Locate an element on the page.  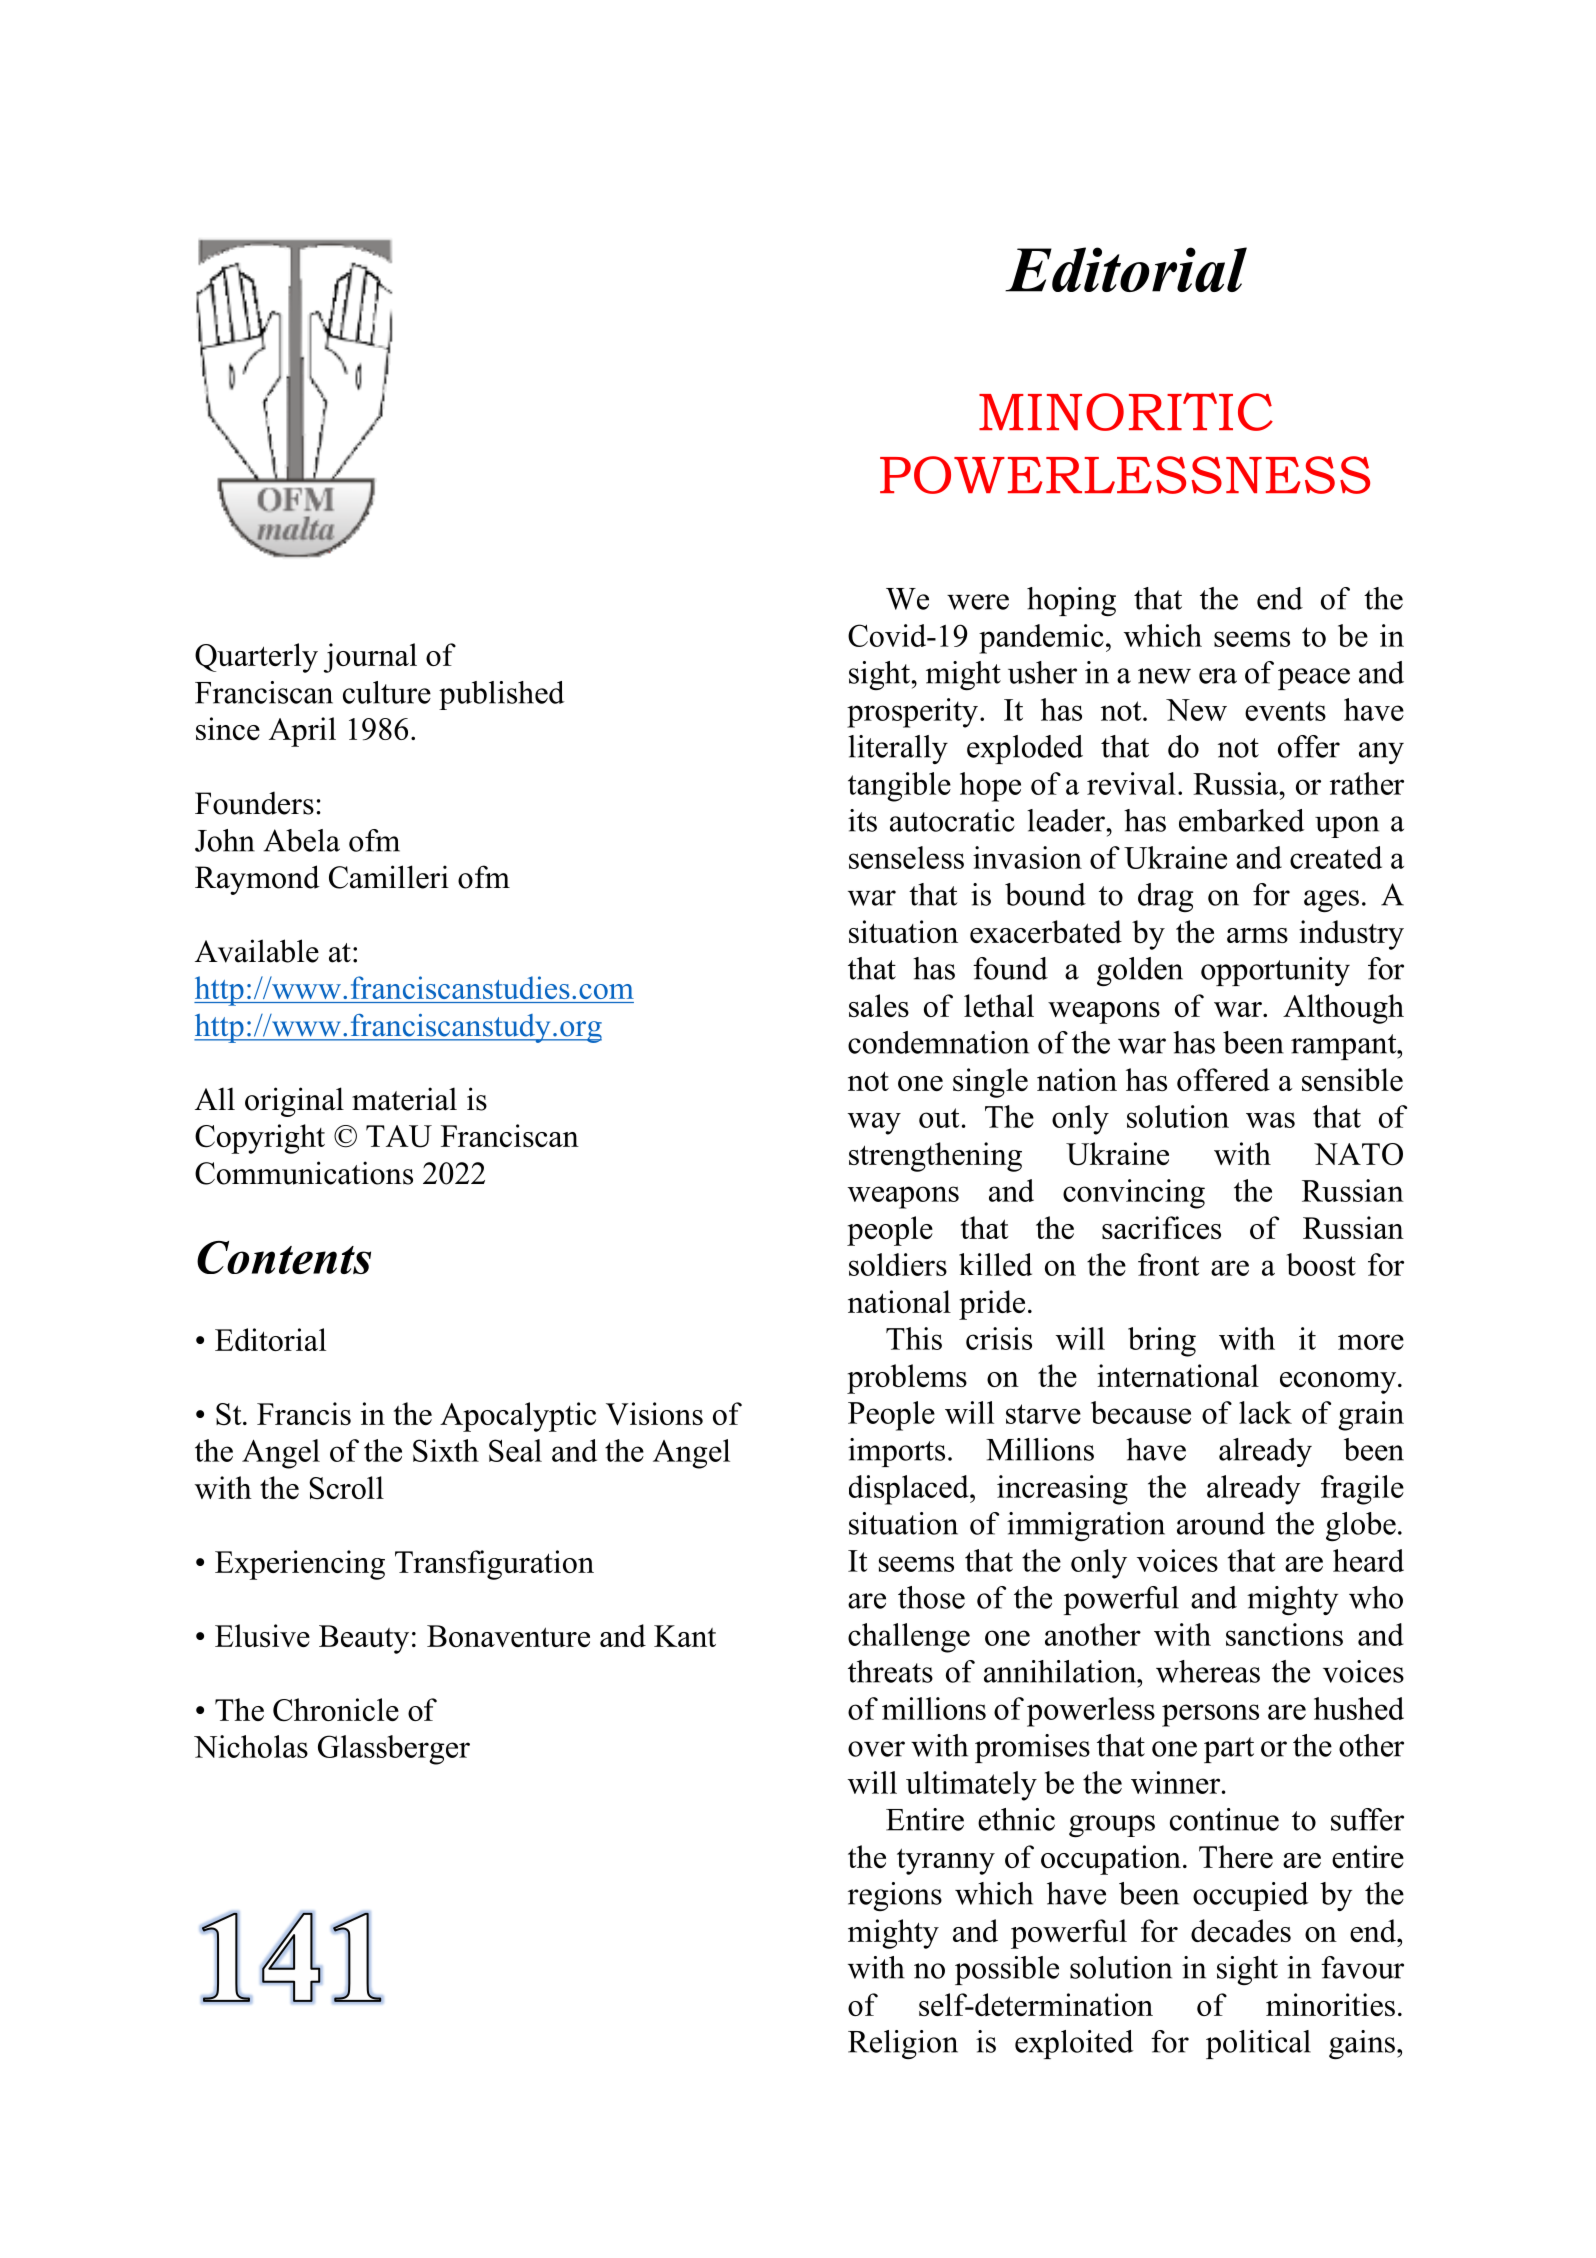
around is located at coordinates (1221, 1523).
